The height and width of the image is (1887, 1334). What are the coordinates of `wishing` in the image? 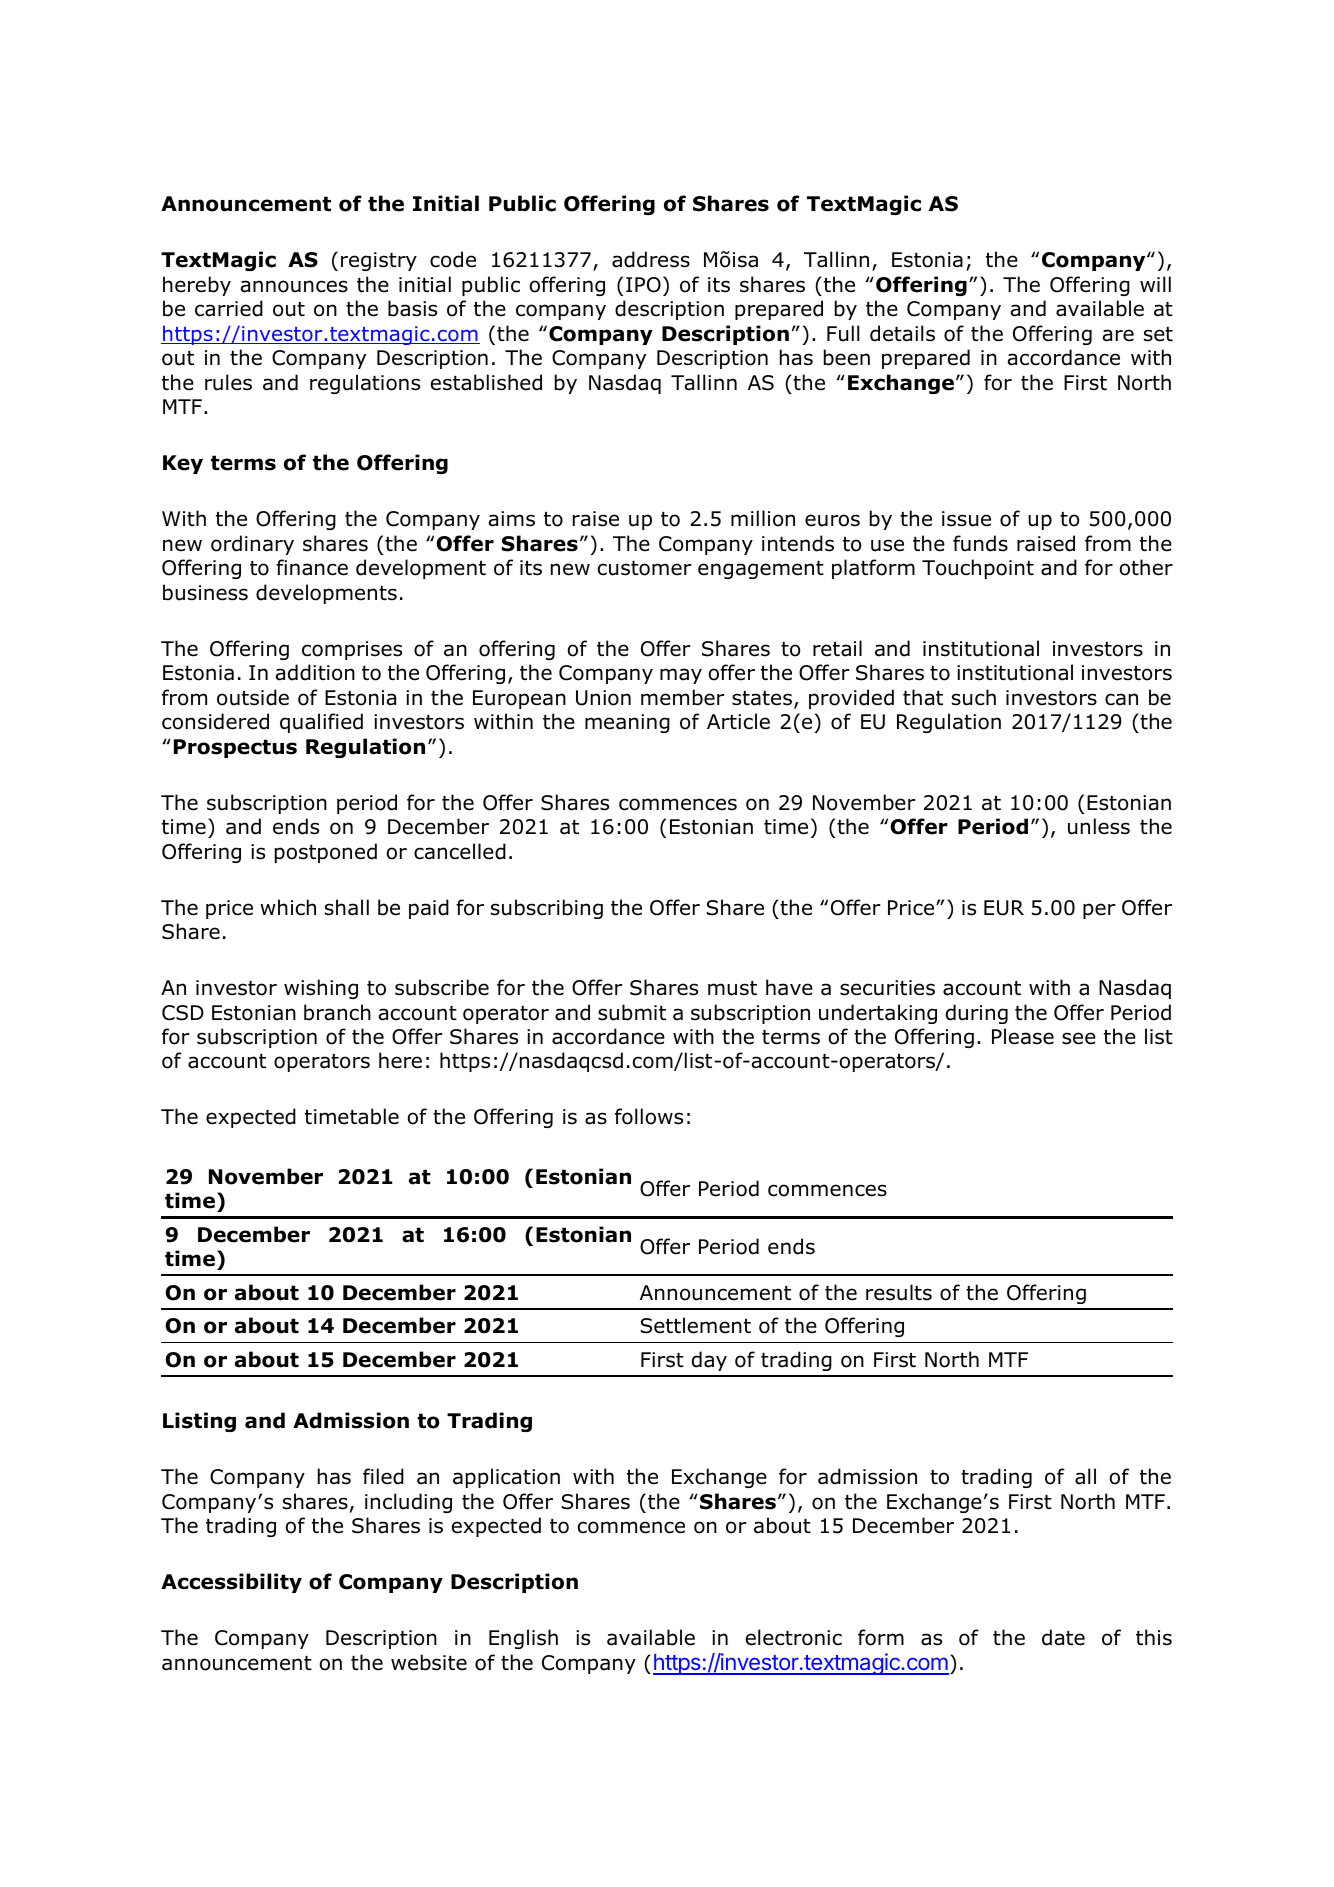 It's located at (321, 989).
